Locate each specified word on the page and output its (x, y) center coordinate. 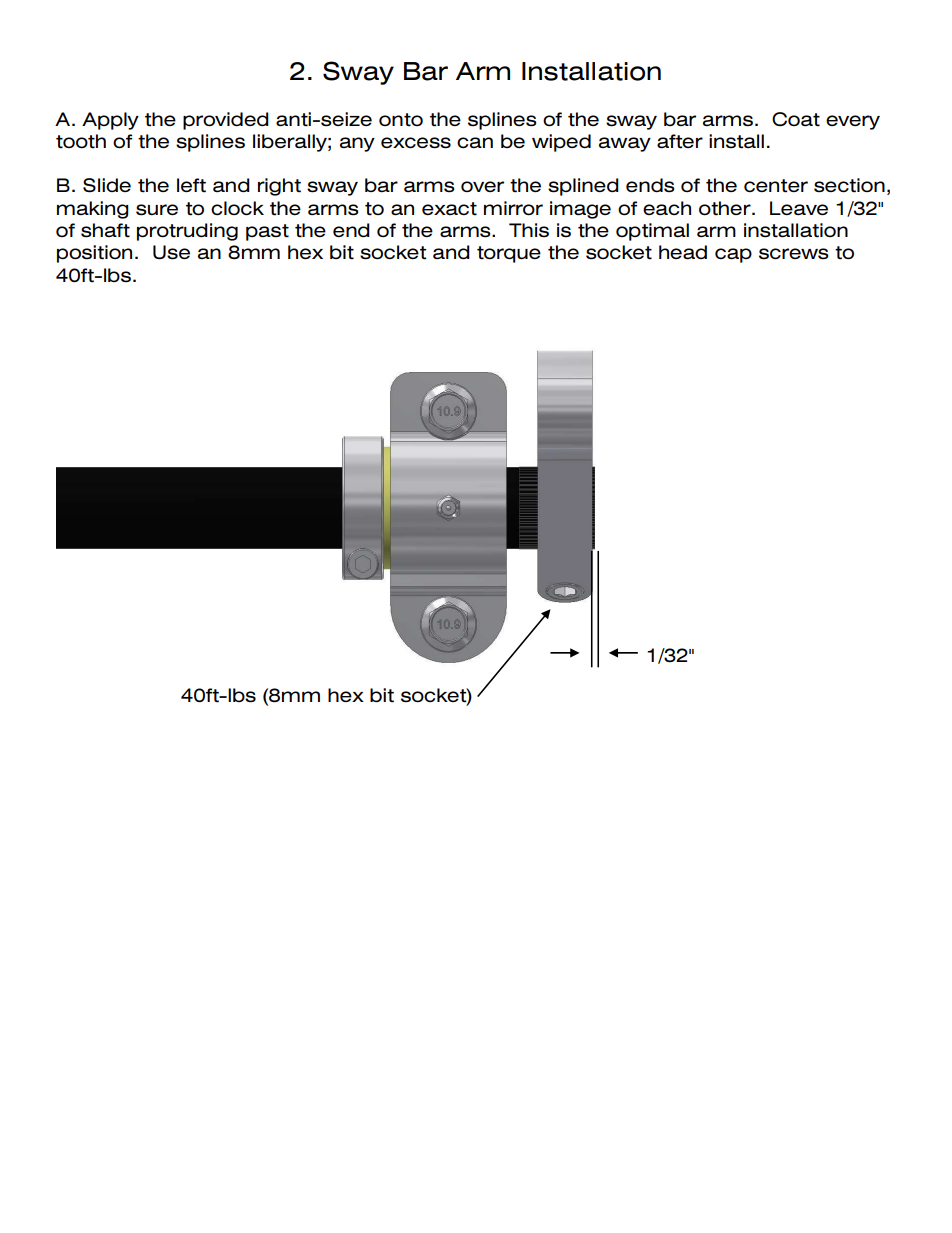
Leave (799, 208)
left (191, 185)
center (776, 186)
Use (171, 252)
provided (226, 121)
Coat (796, 119)
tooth (81, 141)
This (529, 230)
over (482, 186)
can (475, 142)
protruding (187, 232)
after (680, 141)
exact (449, 209)
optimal (652, 232)
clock (237, 208)
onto (401, 120)
